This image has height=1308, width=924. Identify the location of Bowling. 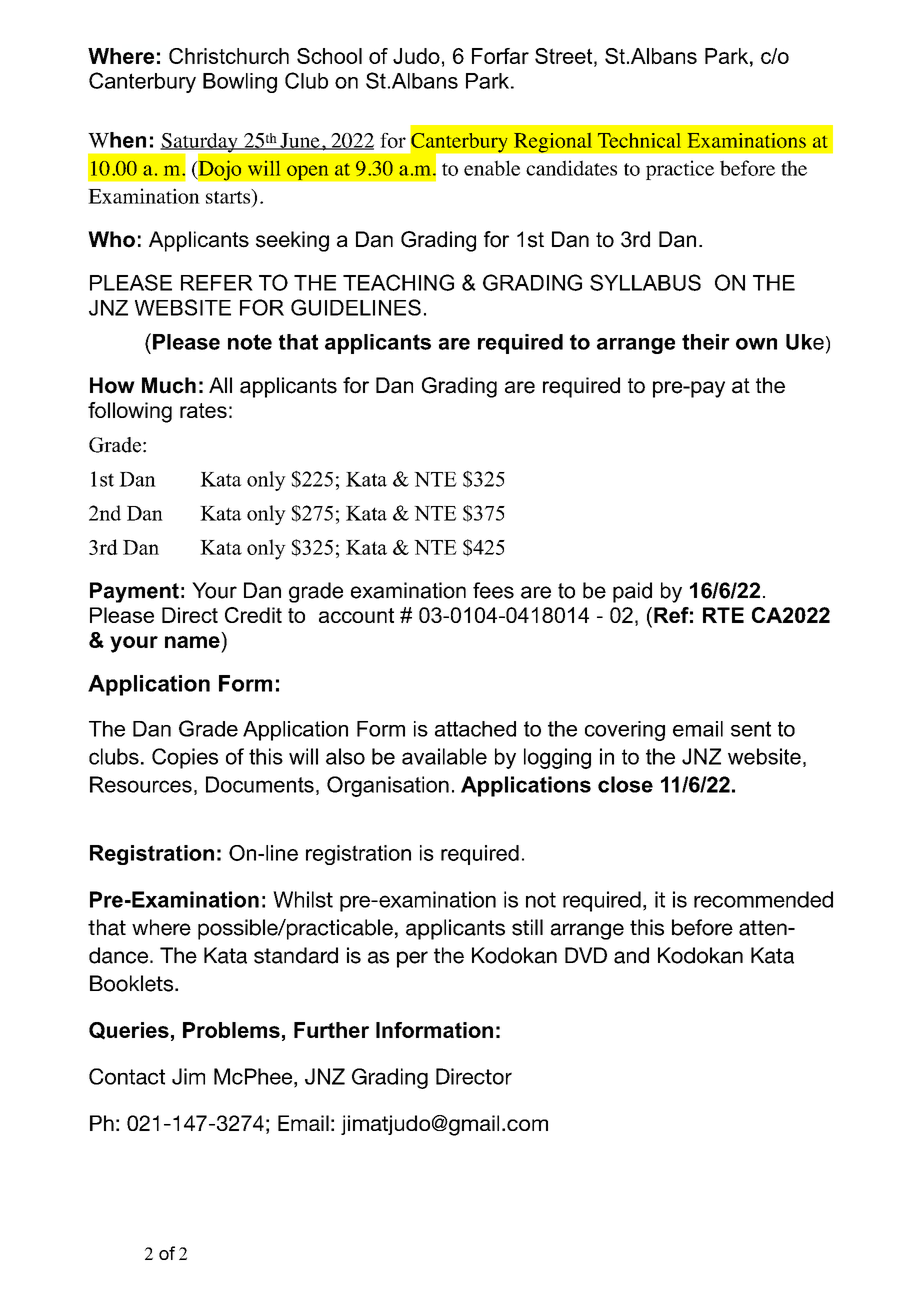
(240, 83).
